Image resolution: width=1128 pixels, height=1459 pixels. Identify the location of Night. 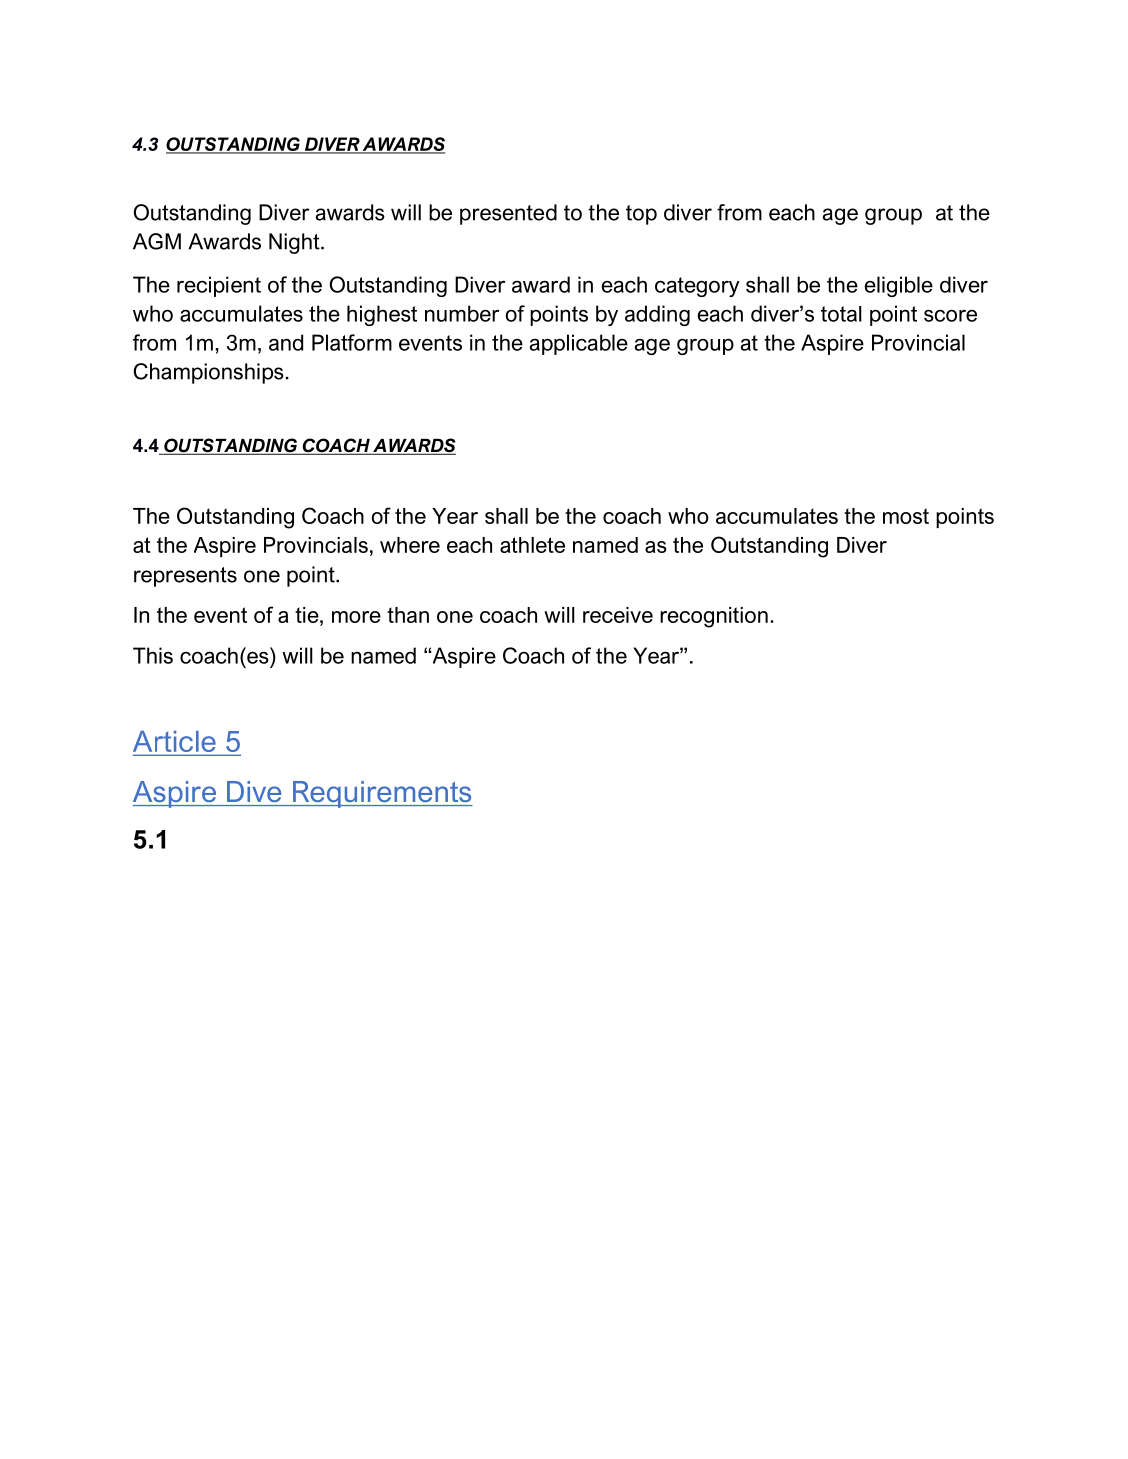
(295, 243).
